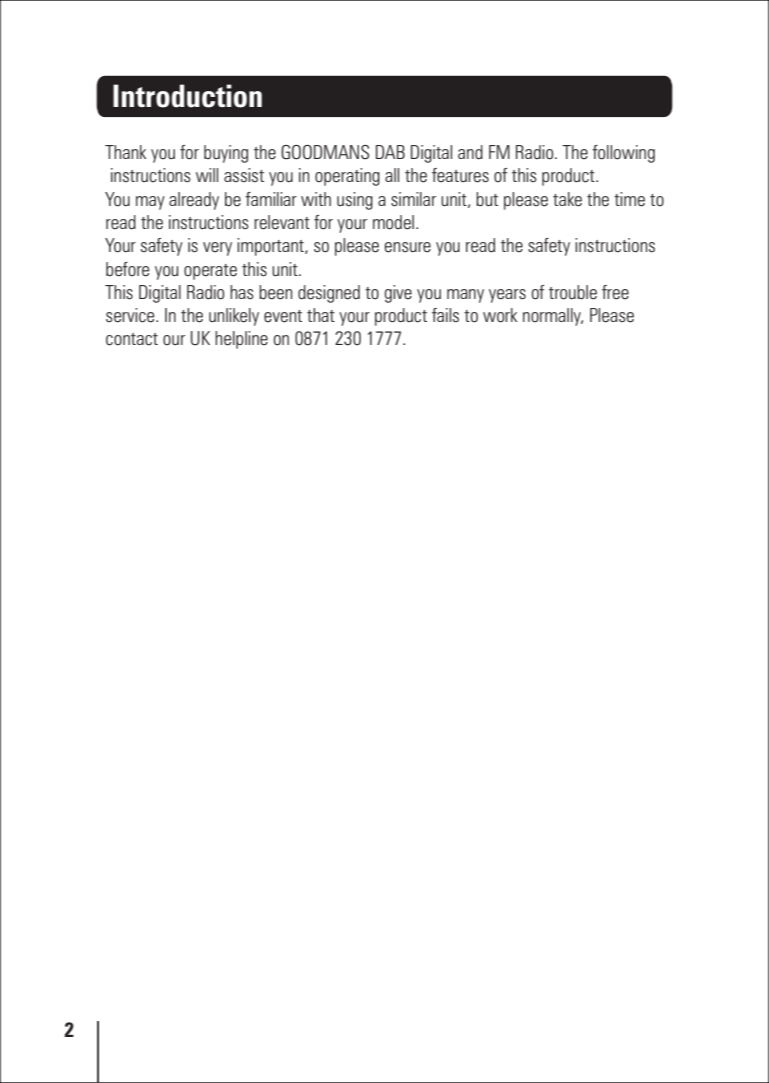 The image size is (769, 1083). Describe the element at coordinates (150, 203) in the image. I see `may` at that location.
